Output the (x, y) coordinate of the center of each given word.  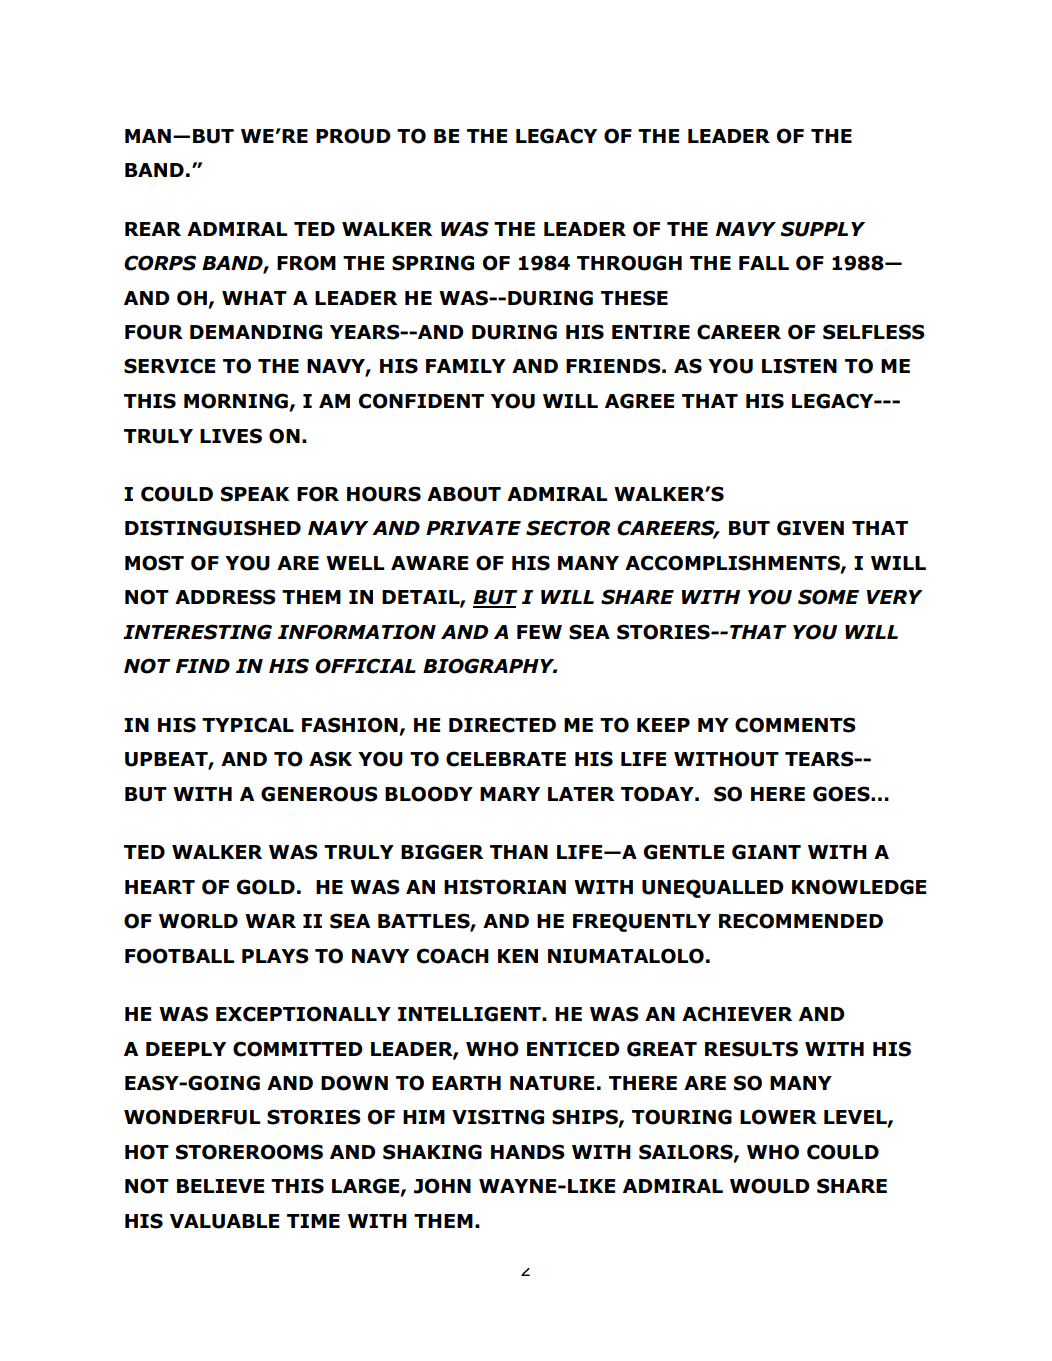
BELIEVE (220, 1186)
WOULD (770, 1186)
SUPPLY (822, 229)
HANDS (528, 1152)
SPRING (433, 263)
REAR (153, 229)
